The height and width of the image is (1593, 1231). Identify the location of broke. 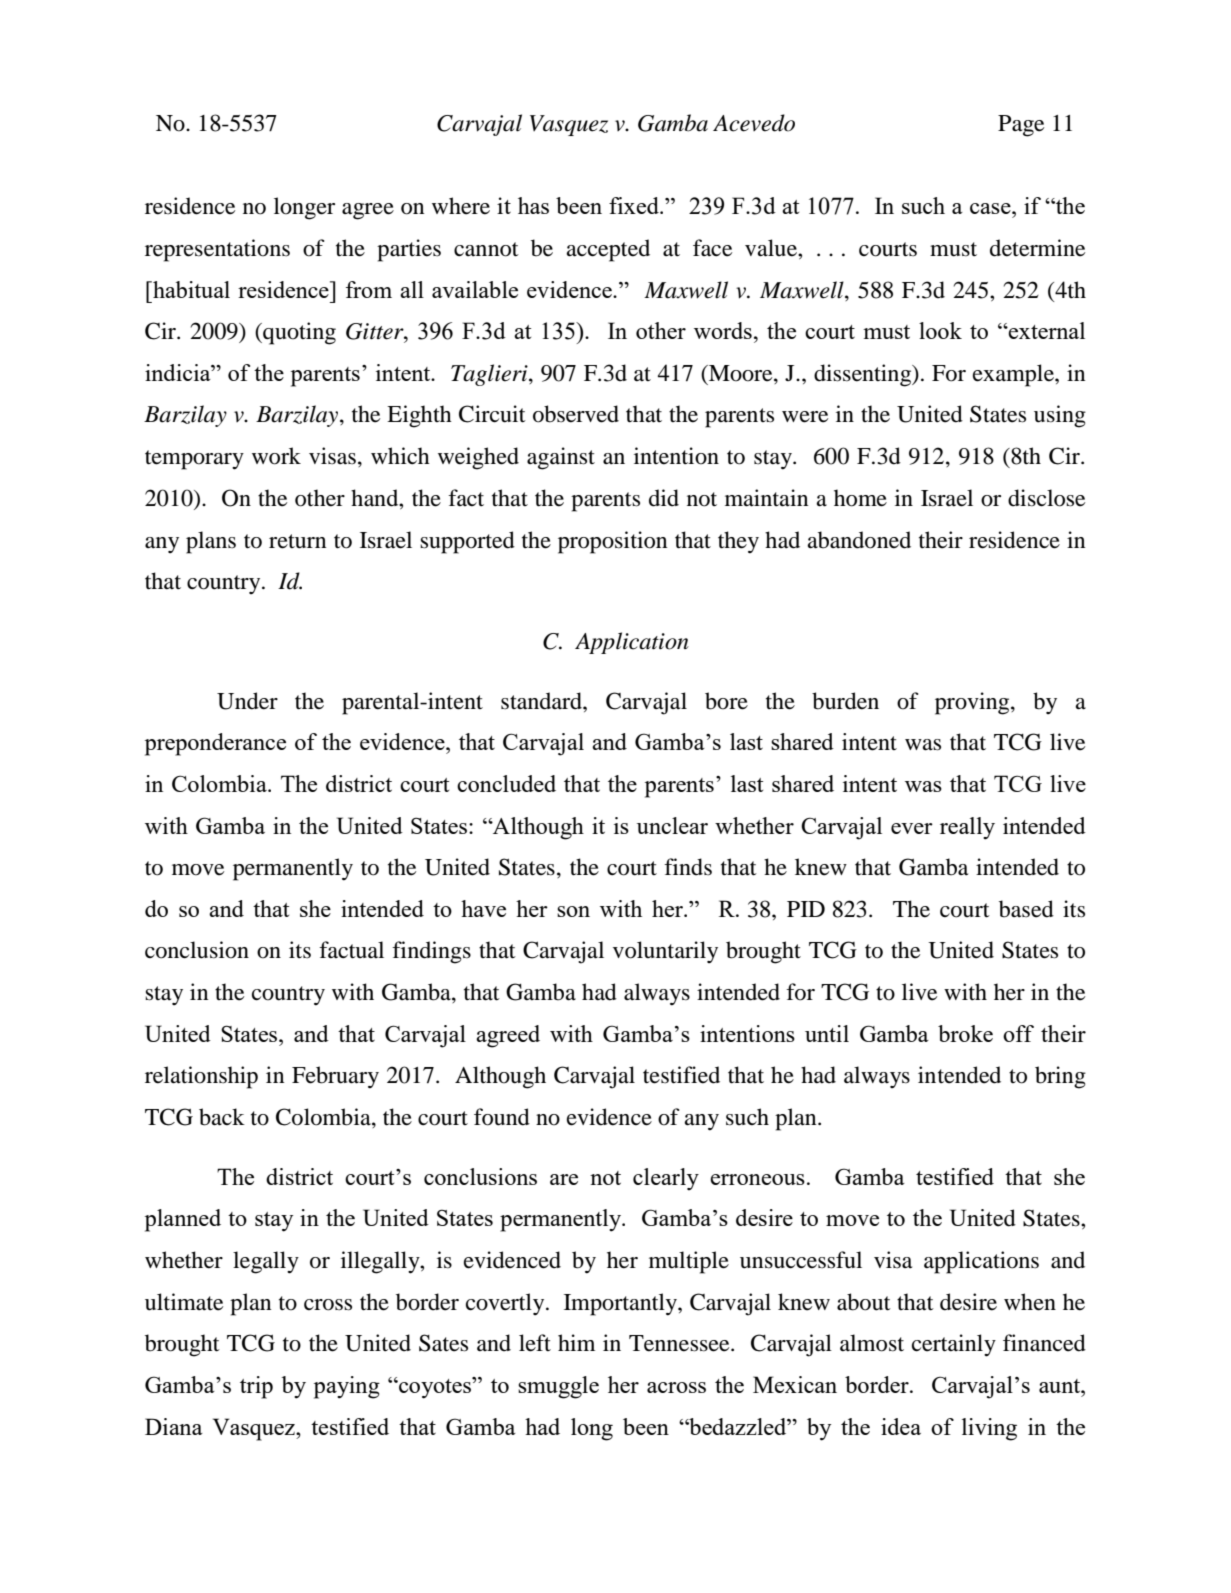
(965, 1033).
